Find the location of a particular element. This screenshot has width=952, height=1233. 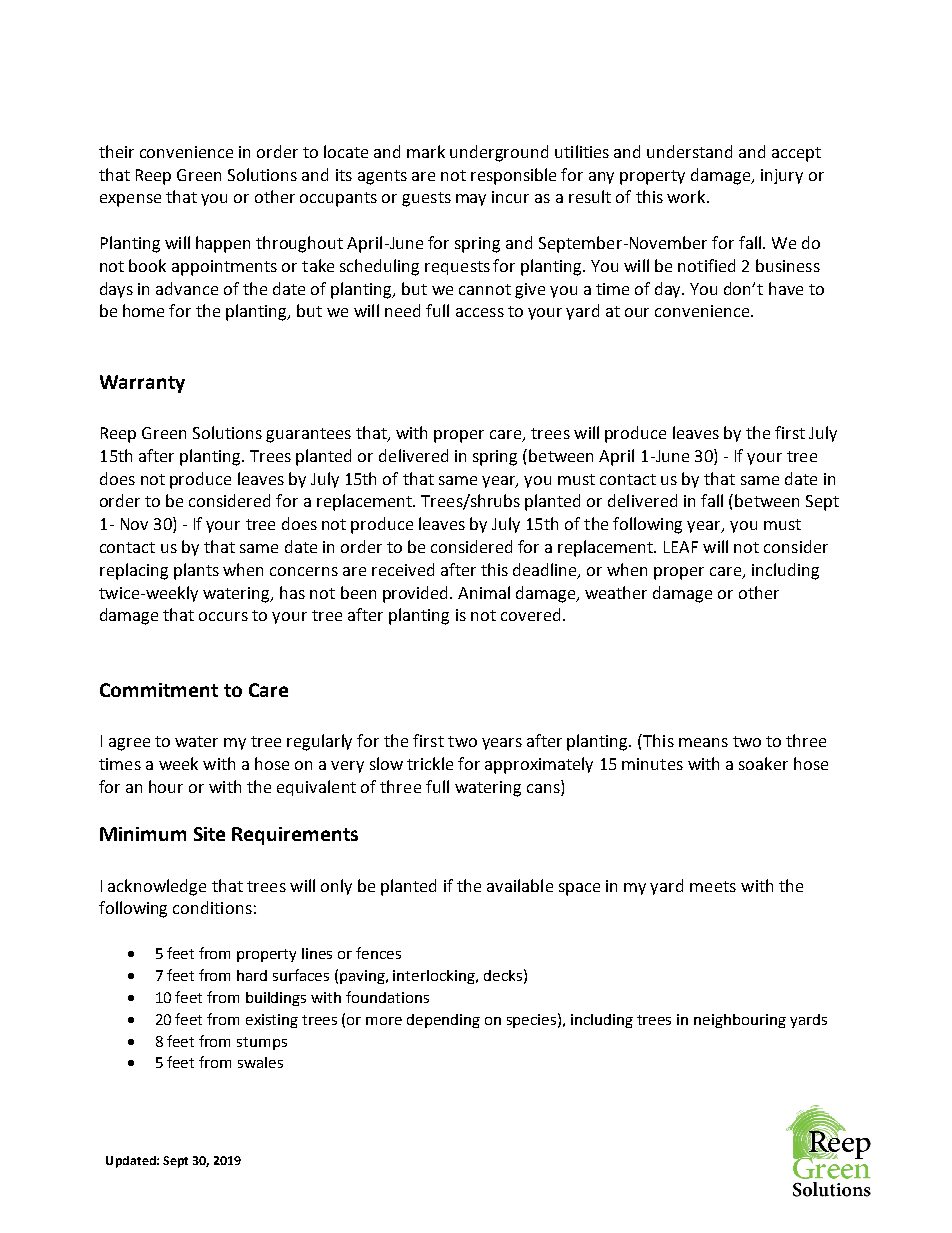

LEAF is located at coordinates (681, 547).
